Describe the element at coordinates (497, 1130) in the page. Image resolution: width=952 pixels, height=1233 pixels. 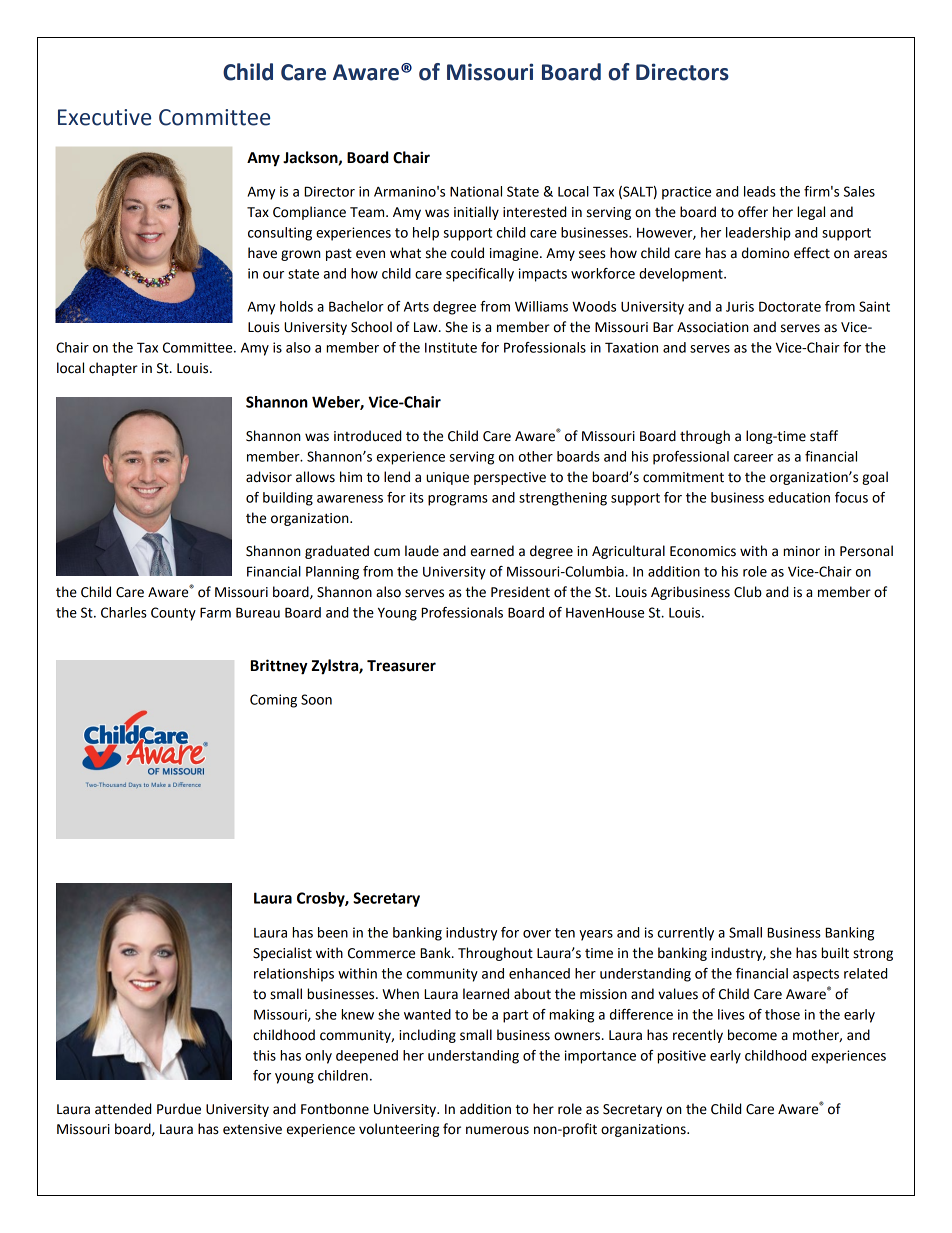
I see `numerous` at that location.
